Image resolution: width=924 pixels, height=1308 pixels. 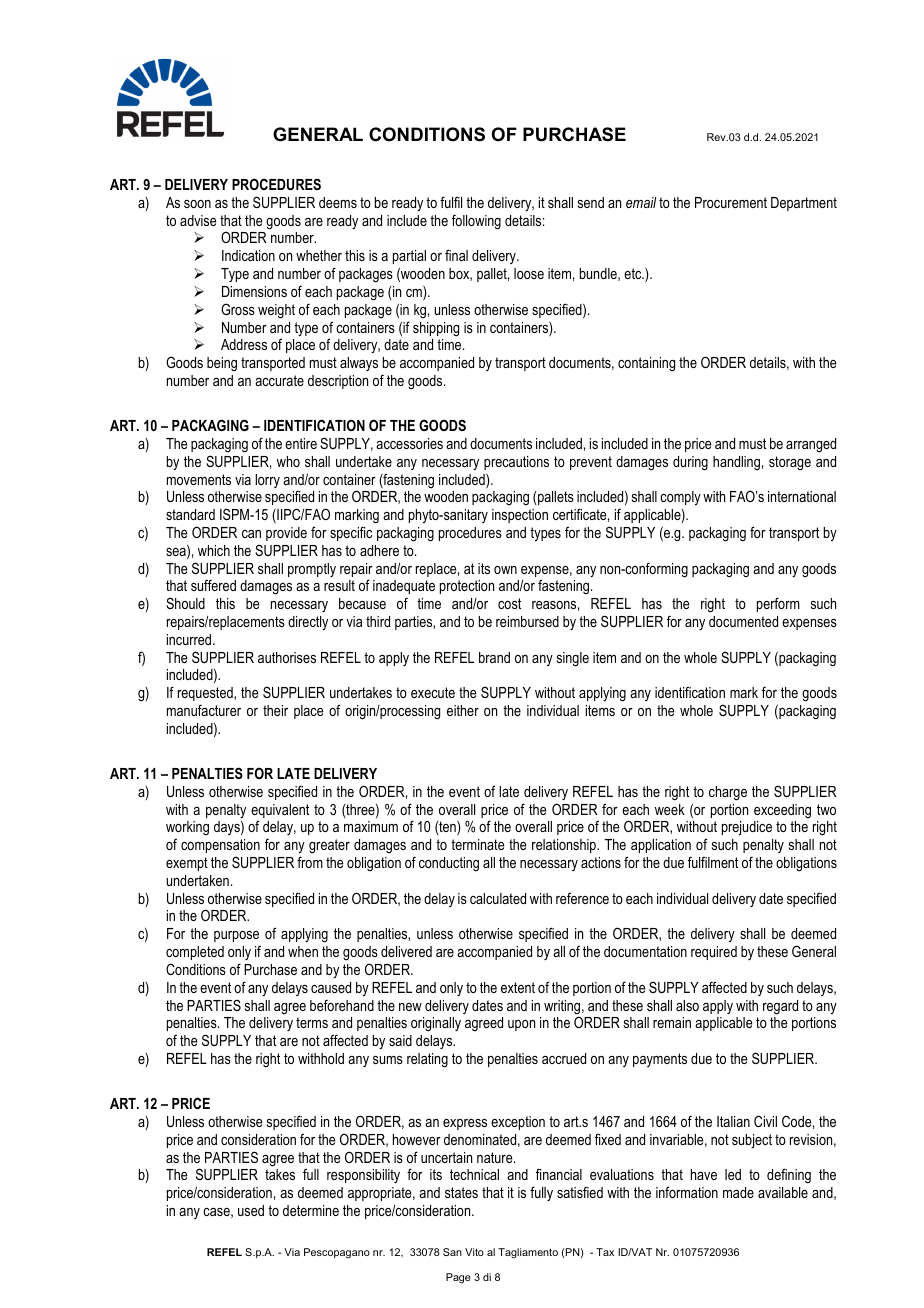 What do you see at coordinates (582, 898) in the document?
I see `reference` at bounding box center [582, 898].
